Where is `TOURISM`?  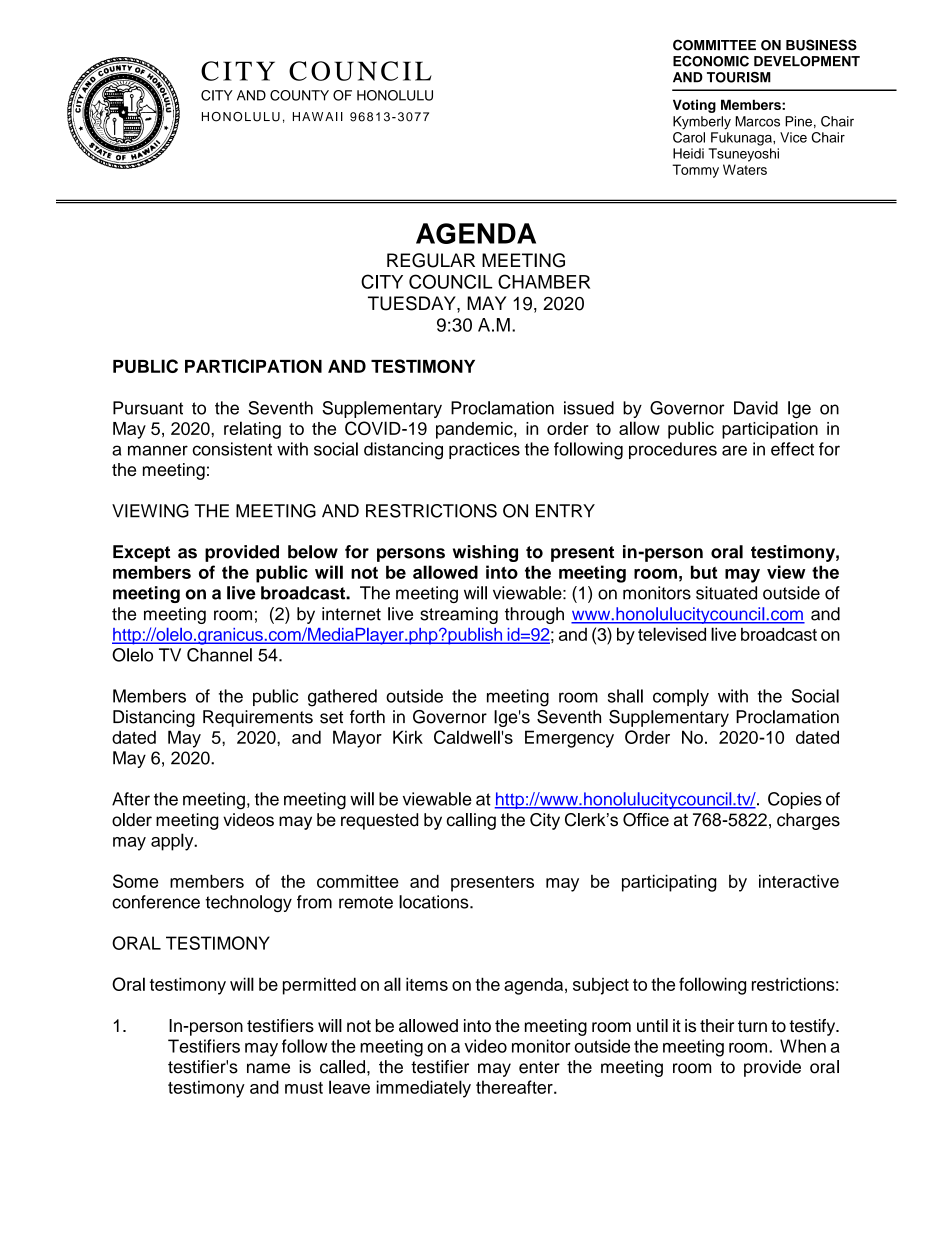
TOURISM is located at coordinates (739, 77).
